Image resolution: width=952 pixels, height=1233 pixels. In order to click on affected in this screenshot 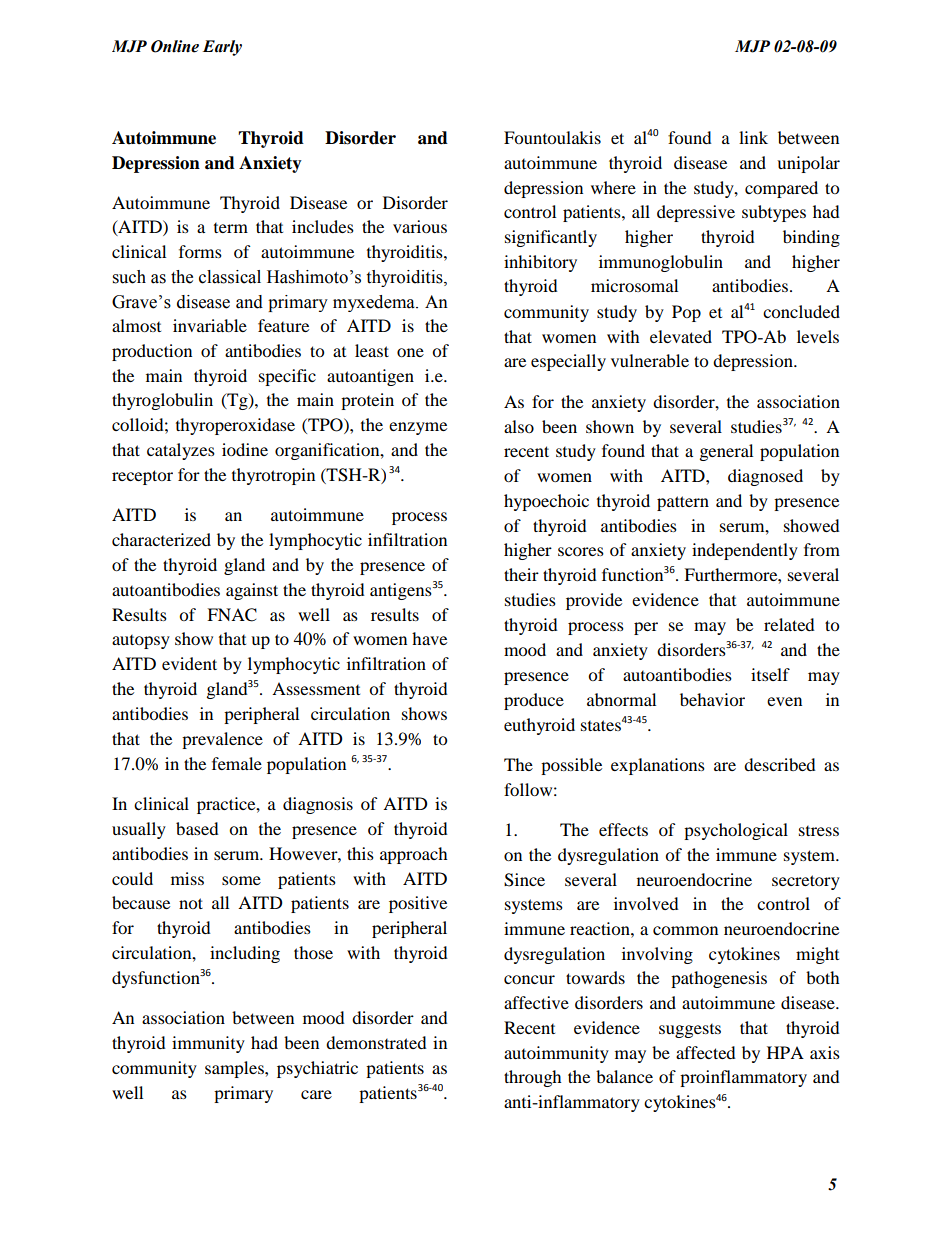, I will do `click(706, 1052)`.
